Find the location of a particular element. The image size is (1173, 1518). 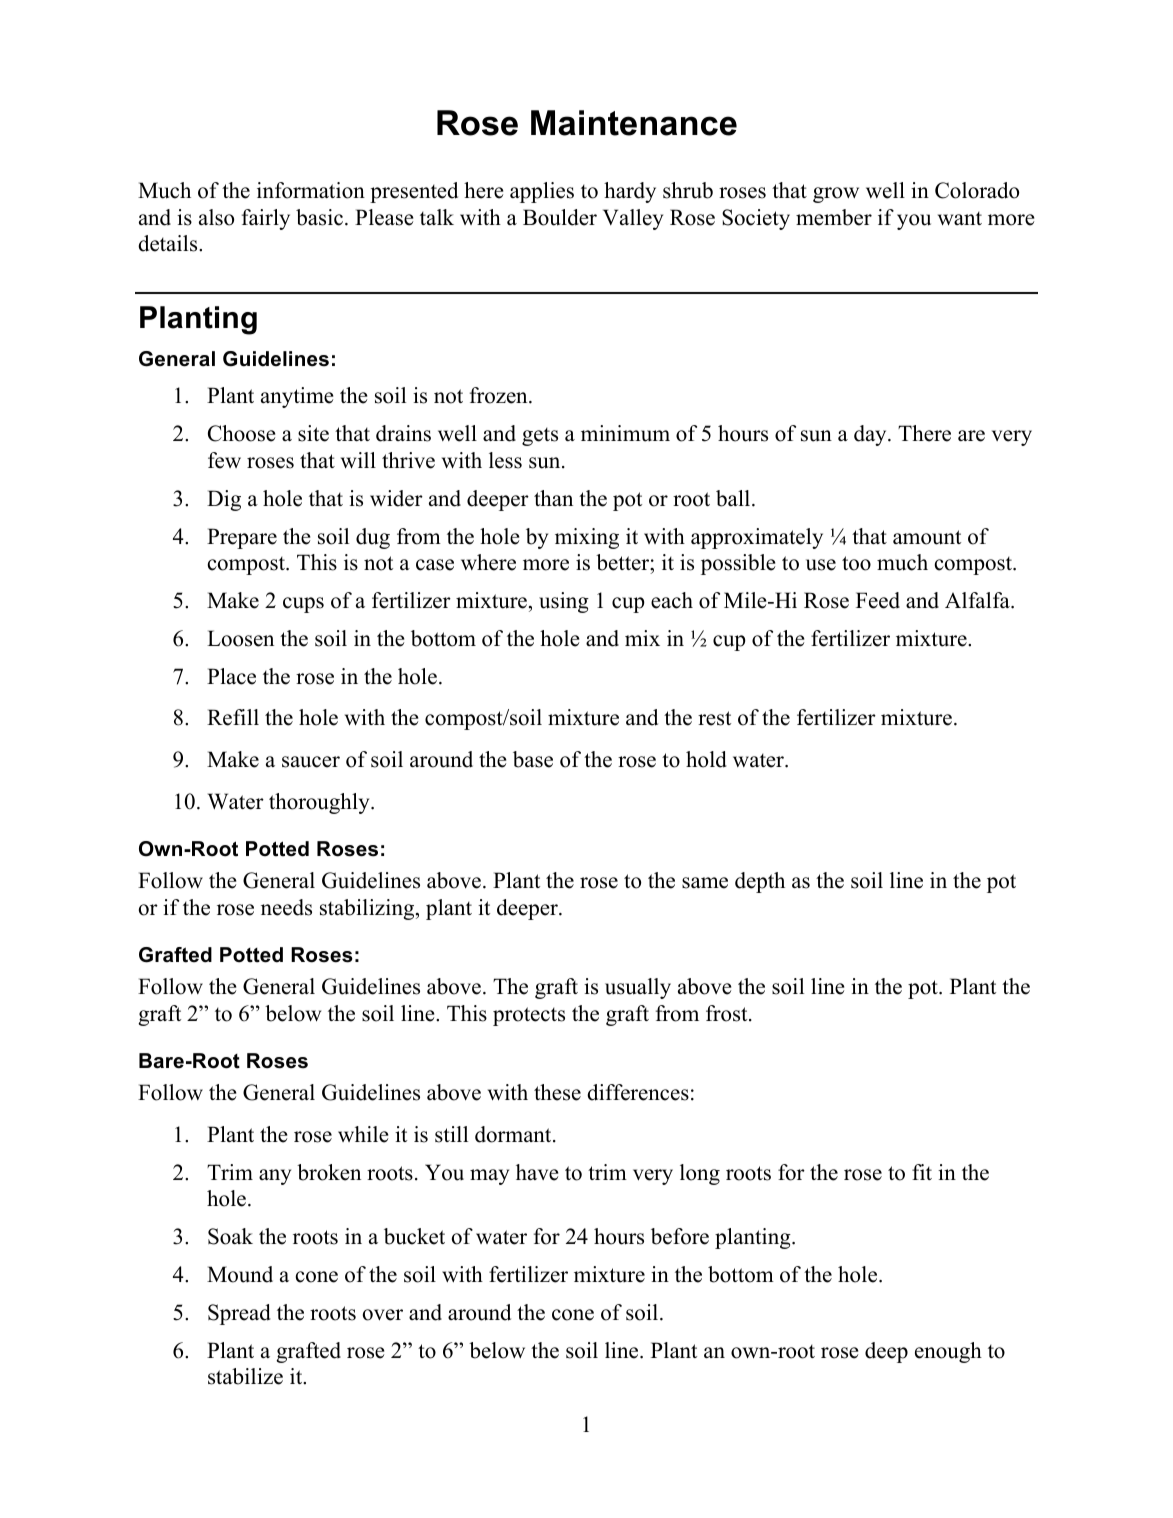

information is located at coordinates (311, 190).
